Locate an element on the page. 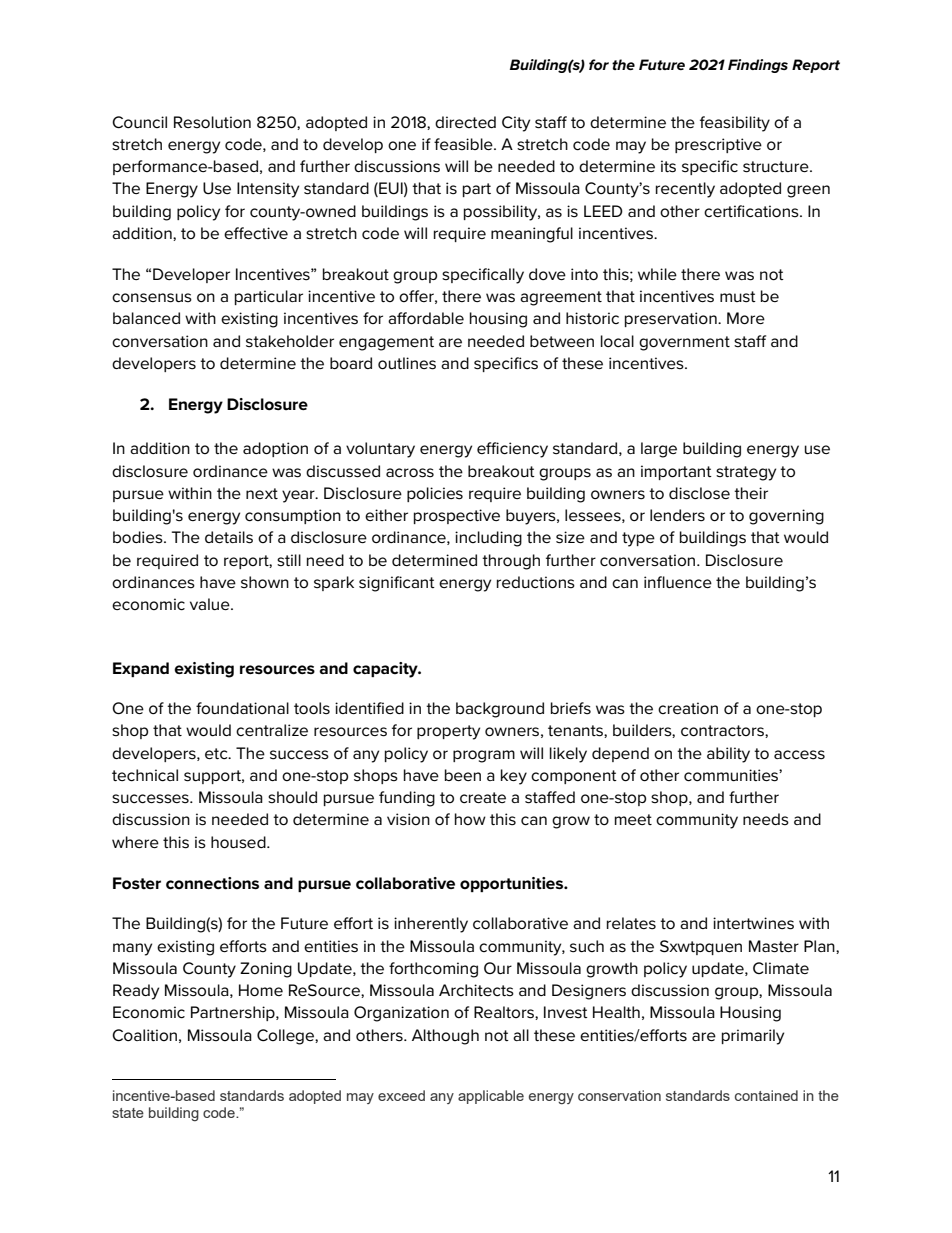  next is located at coordinates (262, 493).
